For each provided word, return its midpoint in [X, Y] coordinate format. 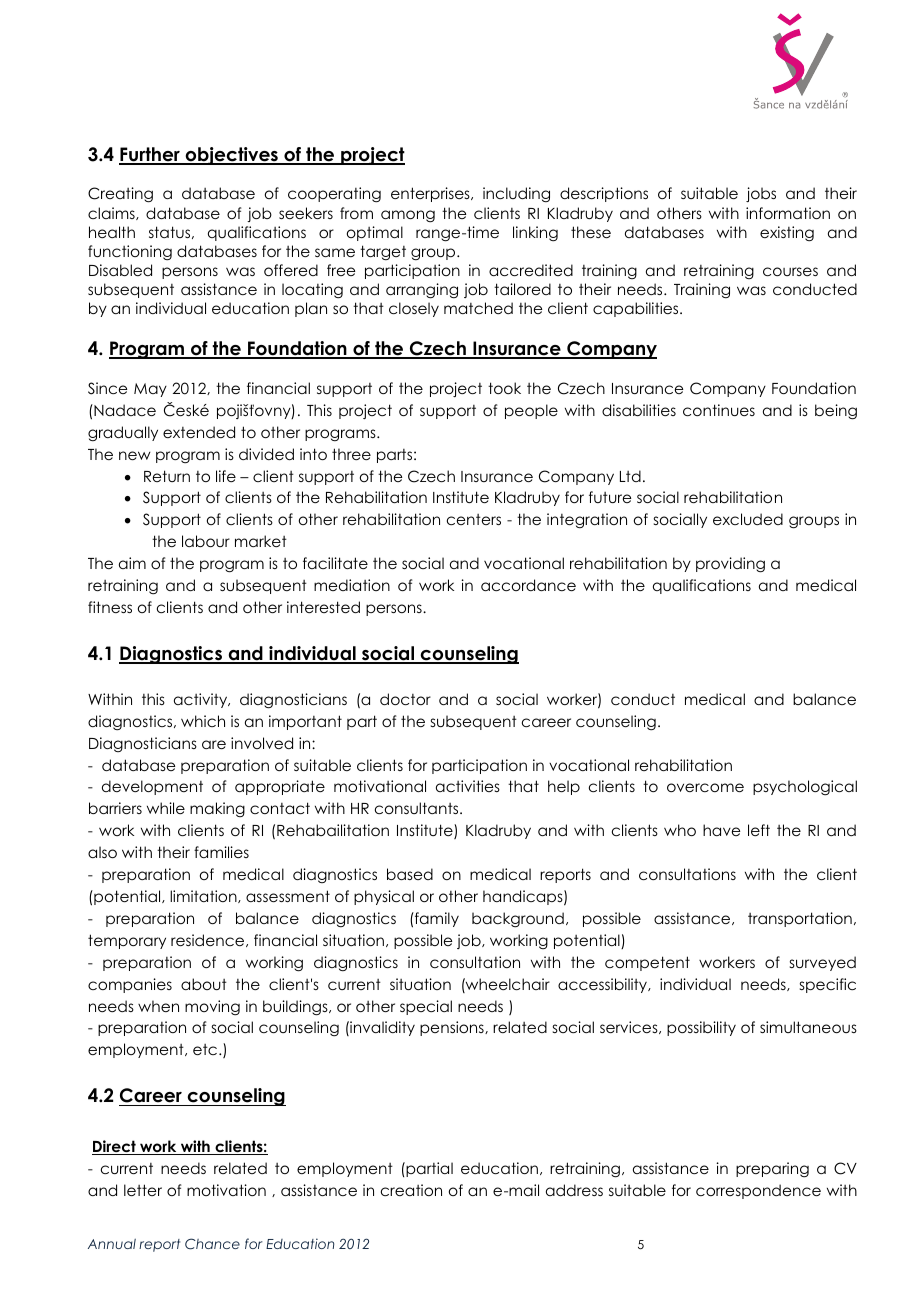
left [759, 830]
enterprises [431, 194]
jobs [761, 194]
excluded [748, 519]
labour [206, 541]
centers [474, 519]
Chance [212, 1244]
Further [150, 155]
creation [411, 1190]
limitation [204, 896]
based [410, 874]
